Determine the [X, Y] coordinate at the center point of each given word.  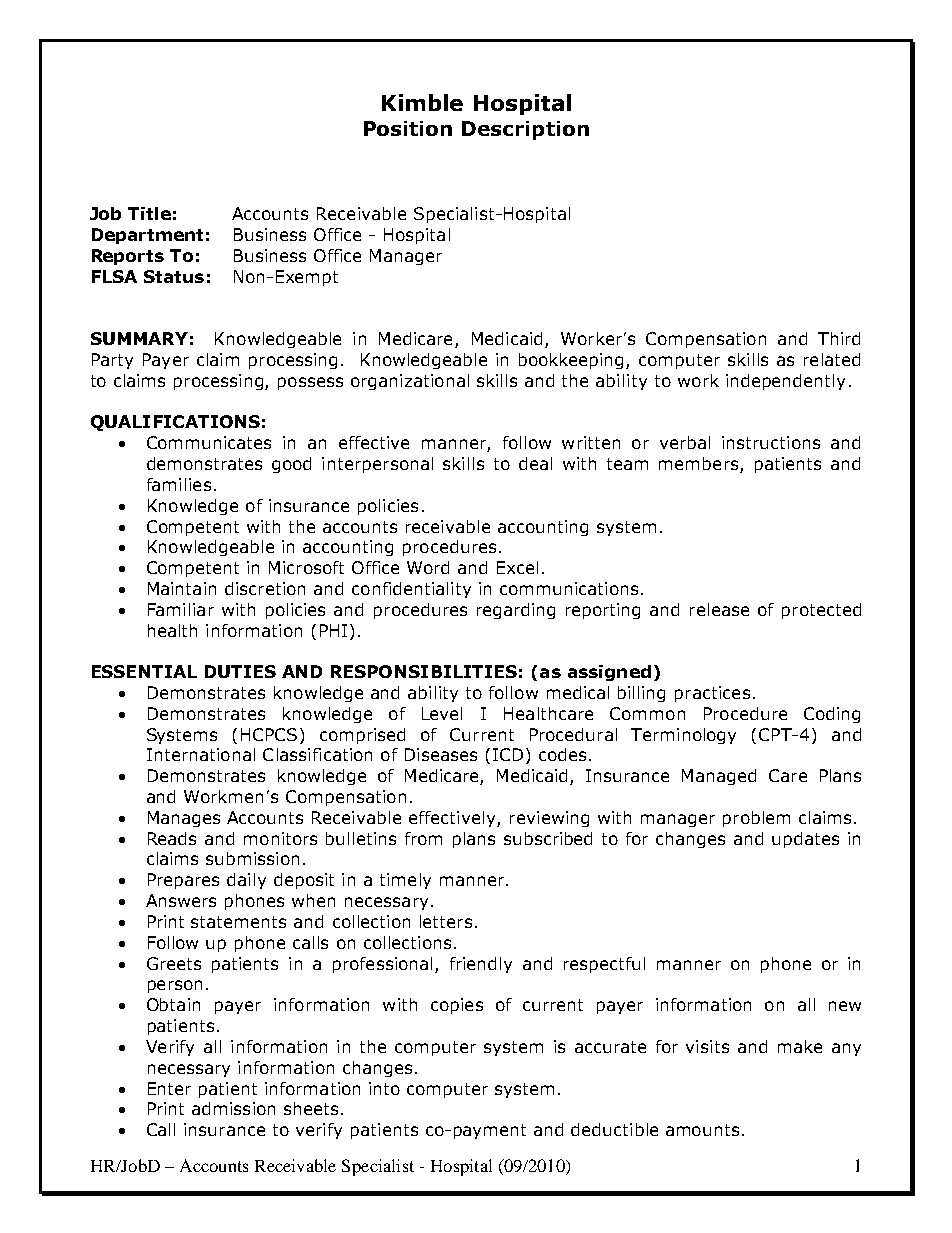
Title [149, 213]
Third [839, 338]
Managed [719, 777]
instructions [771, 442]
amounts [702, 1130]
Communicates [209, 442]
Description [525, 130]
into [384, 1088]
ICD [508, 754]
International [201, 754]
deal [535, 463]
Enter [169, 1088]
